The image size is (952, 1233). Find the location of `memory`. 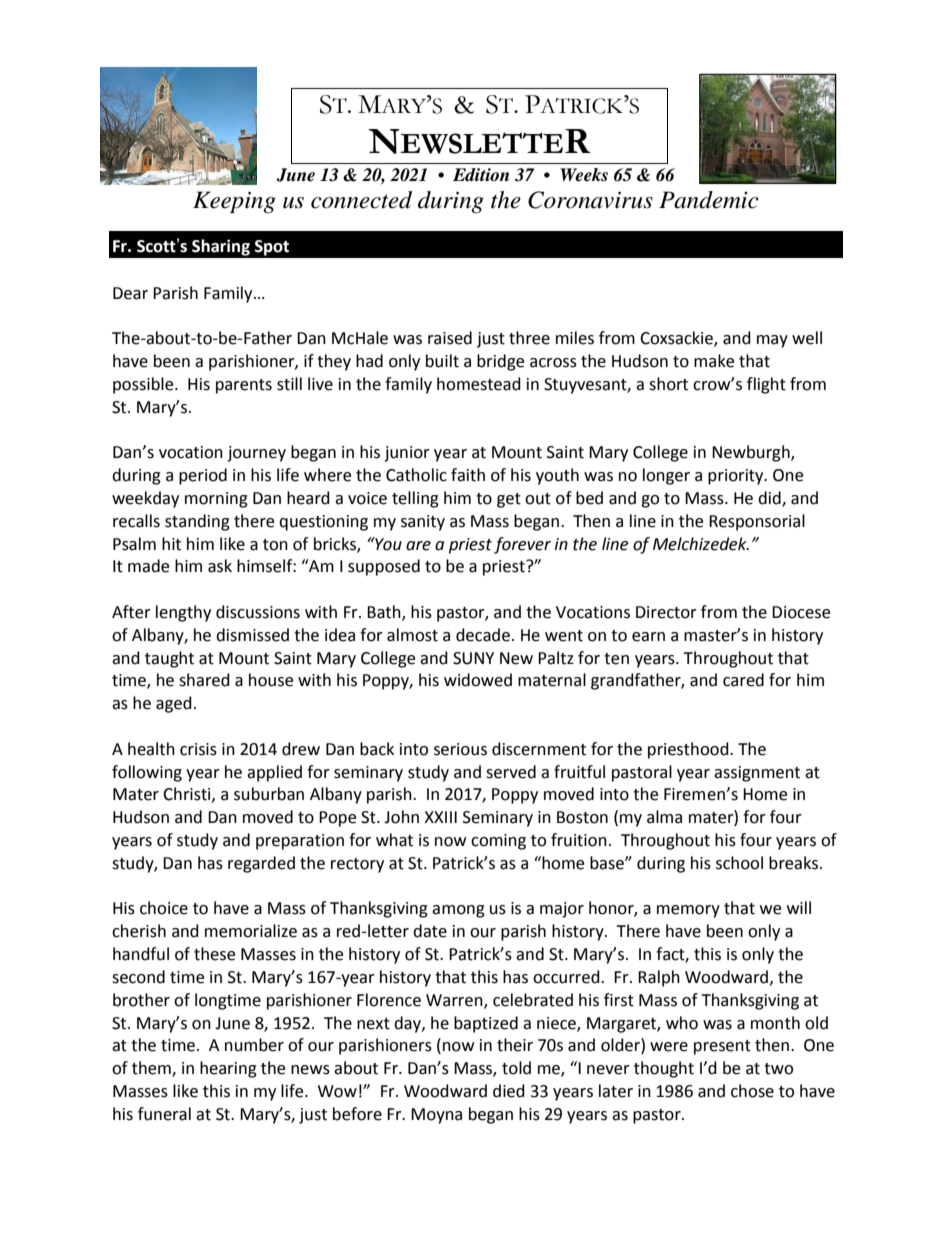

memory is located at coordinates (688, 911).
